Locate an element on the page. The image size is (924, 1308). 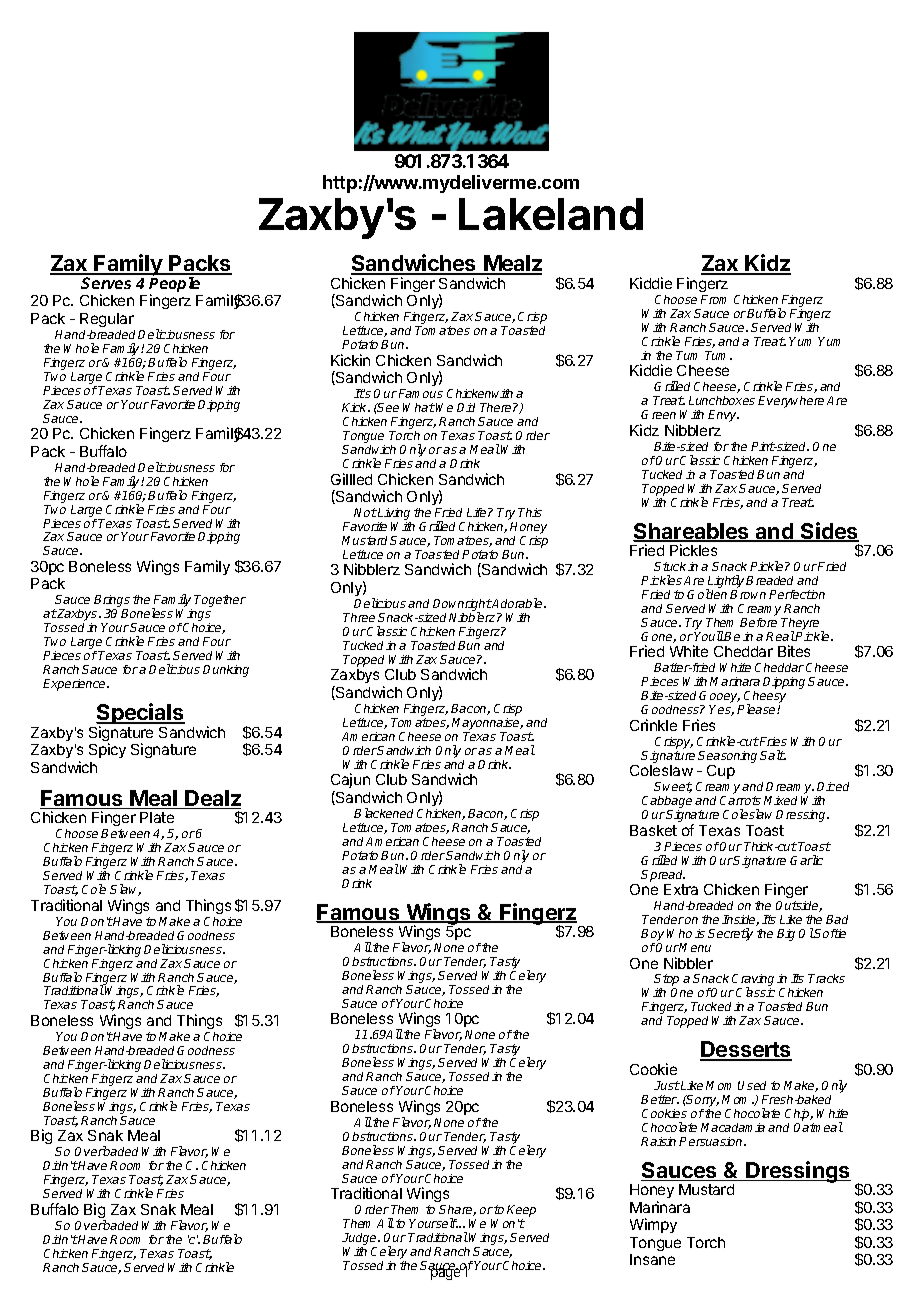
Regular is located at coordinates (107, 320).
